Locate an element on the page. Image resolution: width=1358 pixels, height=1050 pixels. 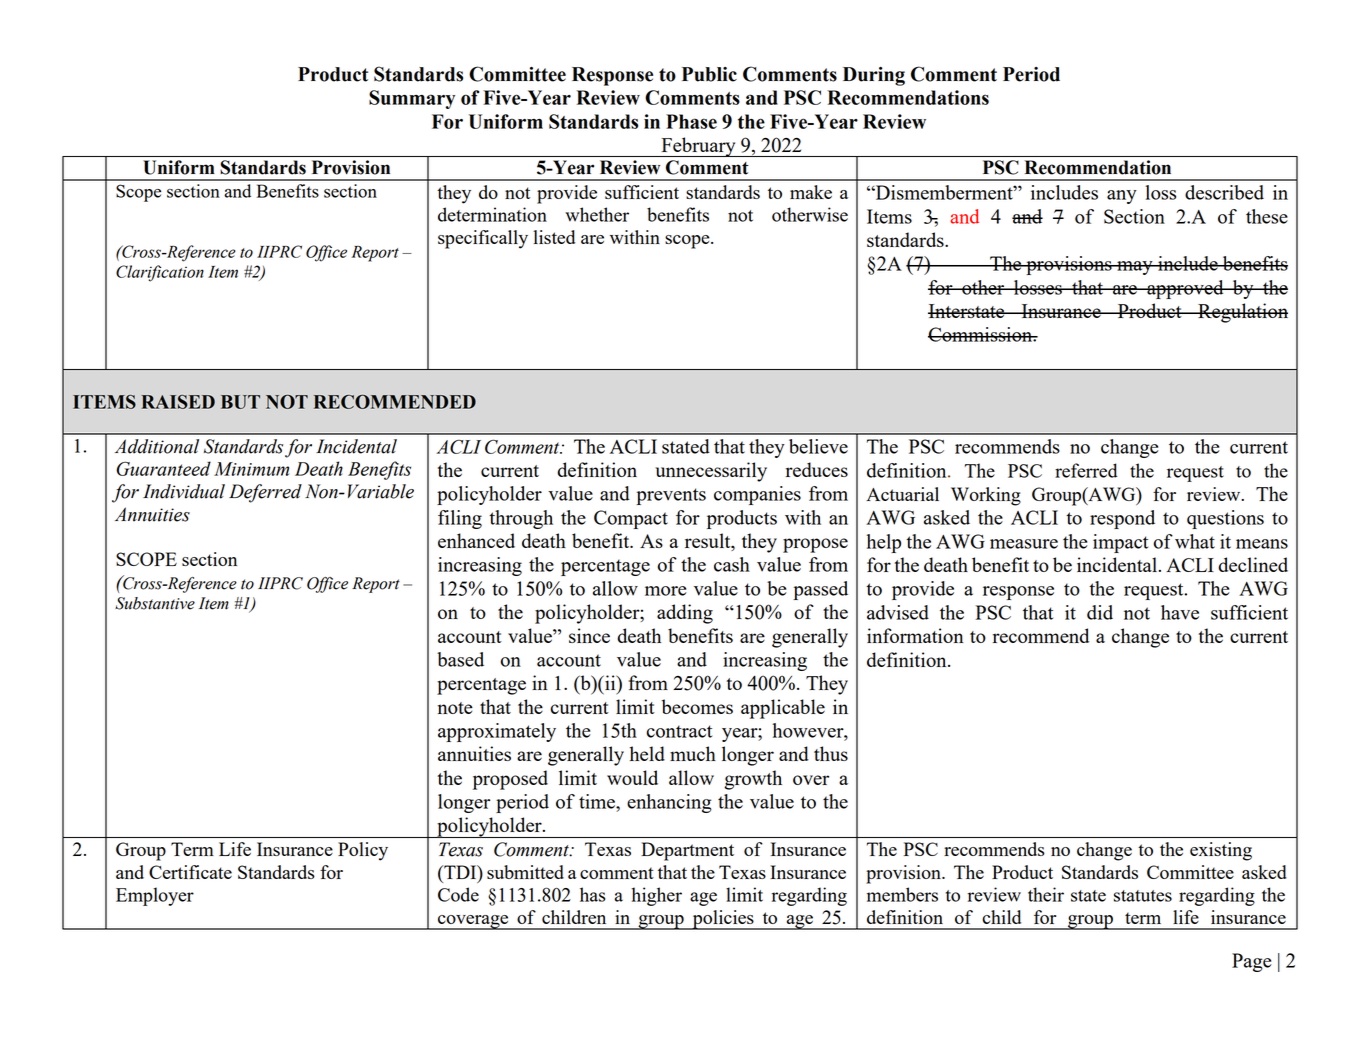
referred is located at coordinates (1086, 470).
